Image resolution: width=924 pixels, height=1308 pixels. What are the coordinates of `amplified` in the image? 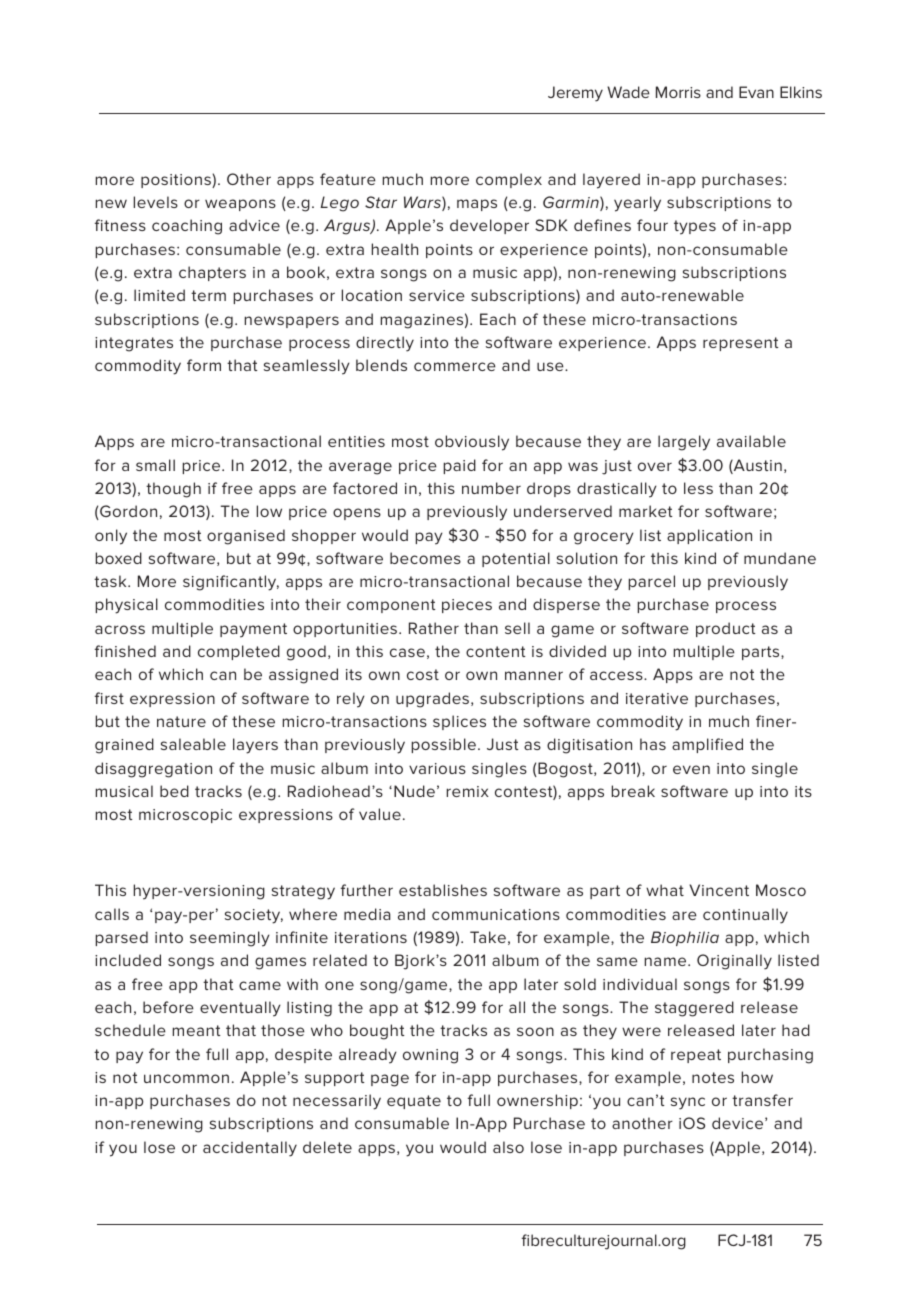 It's located at (707, 745).
